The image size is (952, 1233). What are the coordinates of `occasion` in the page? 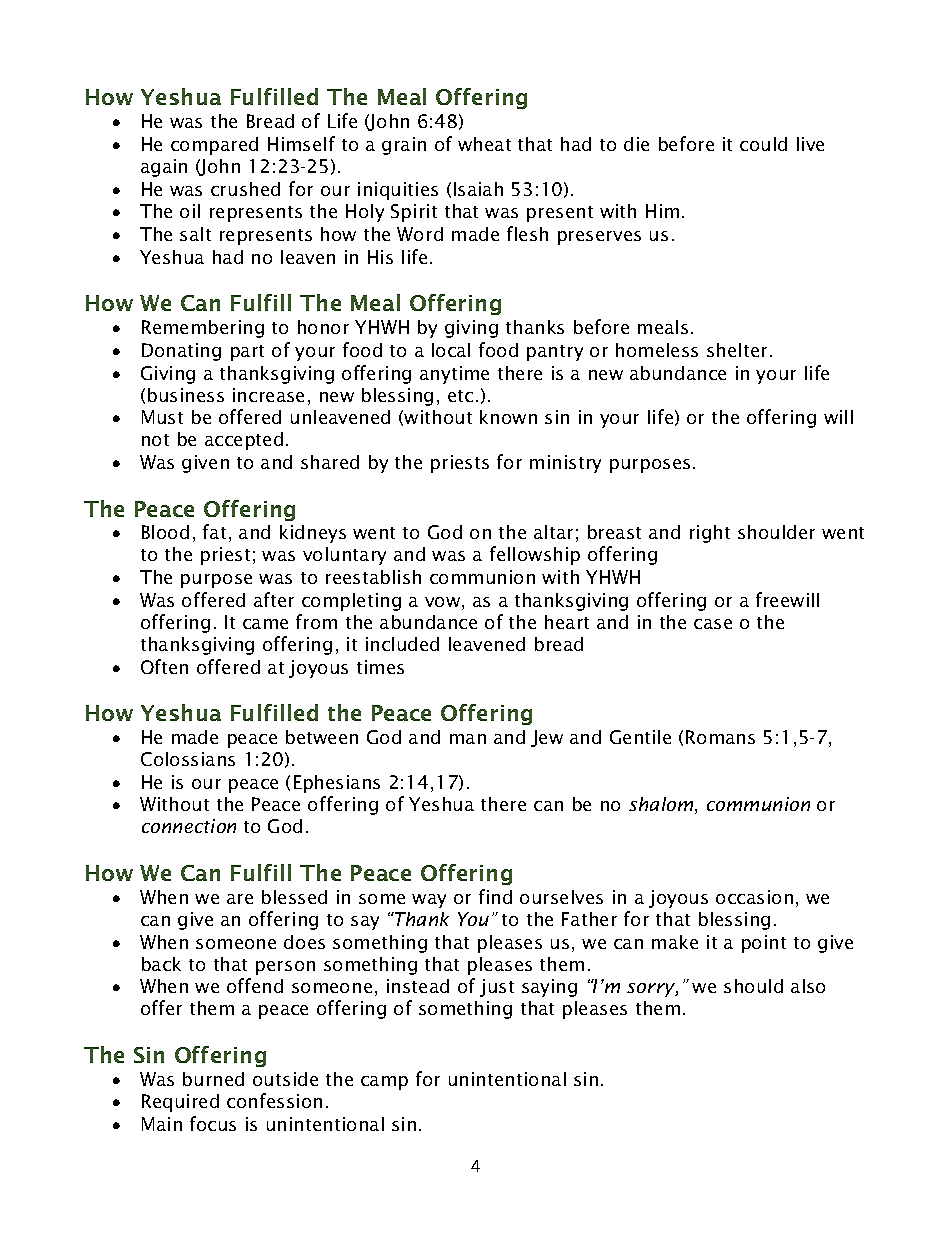 It's located at (754, 897).
